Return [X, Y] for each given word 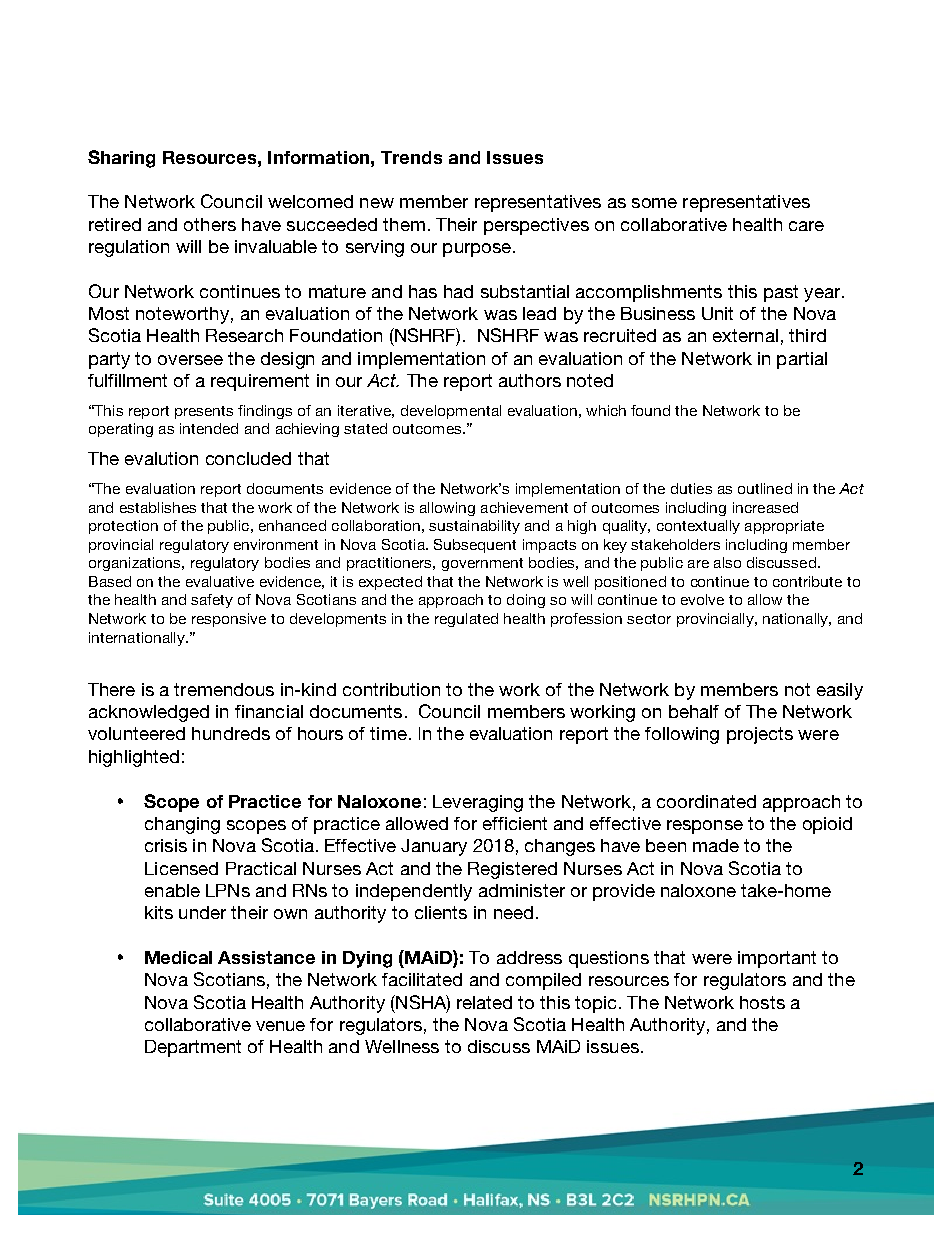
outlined [765, 488]
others [210, 224]
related [484, 1002]
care [806, 226]
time [388, 733]
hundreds [231, 733]
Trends [411, 157]
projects [760, 735]
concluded [248, 458]
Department [193, 1048]
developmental [451, 412]
